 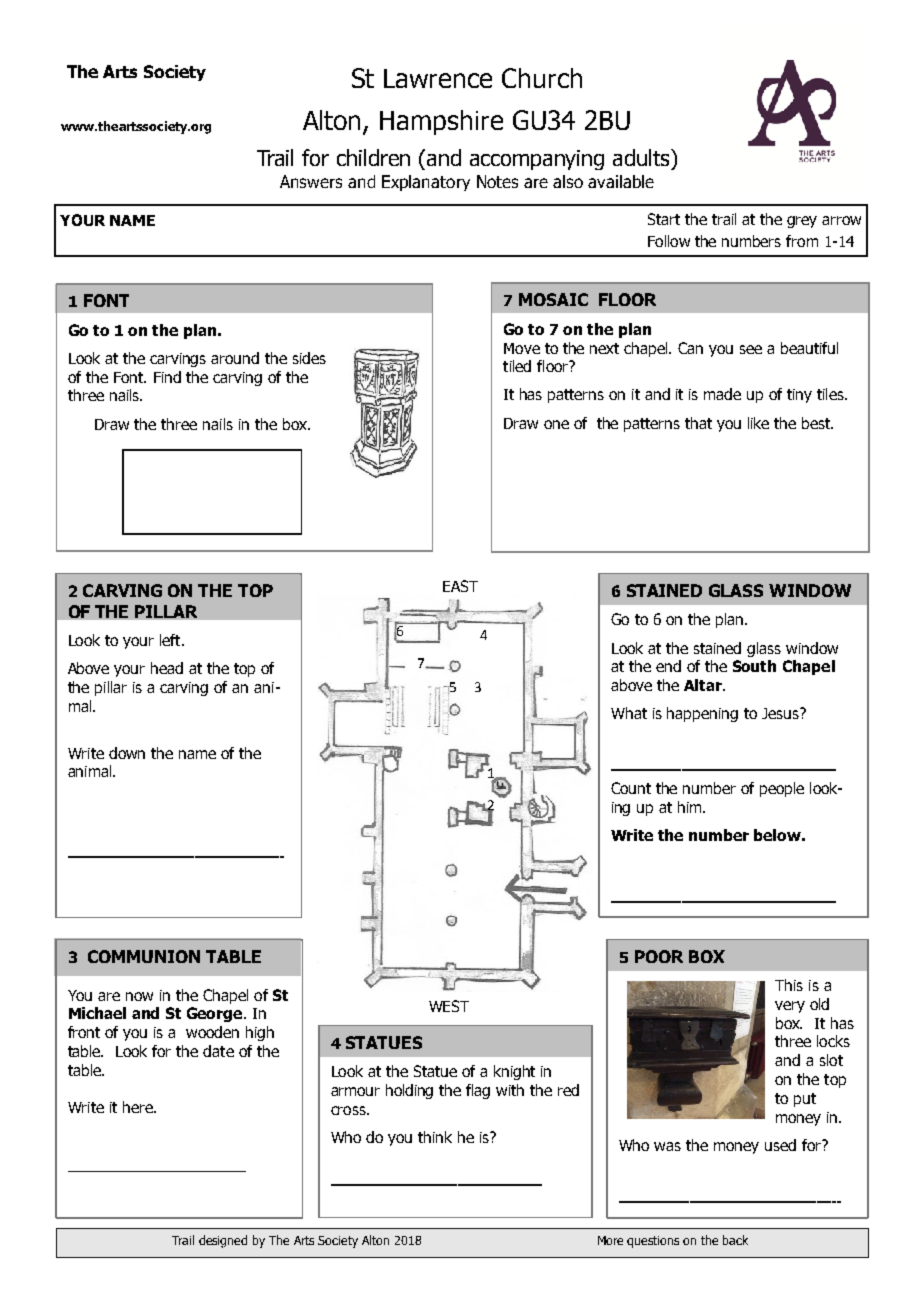 What do you see at coordinates (441, 122) in the image?
I see `Hampshire` at bounding box center [441, 122].
